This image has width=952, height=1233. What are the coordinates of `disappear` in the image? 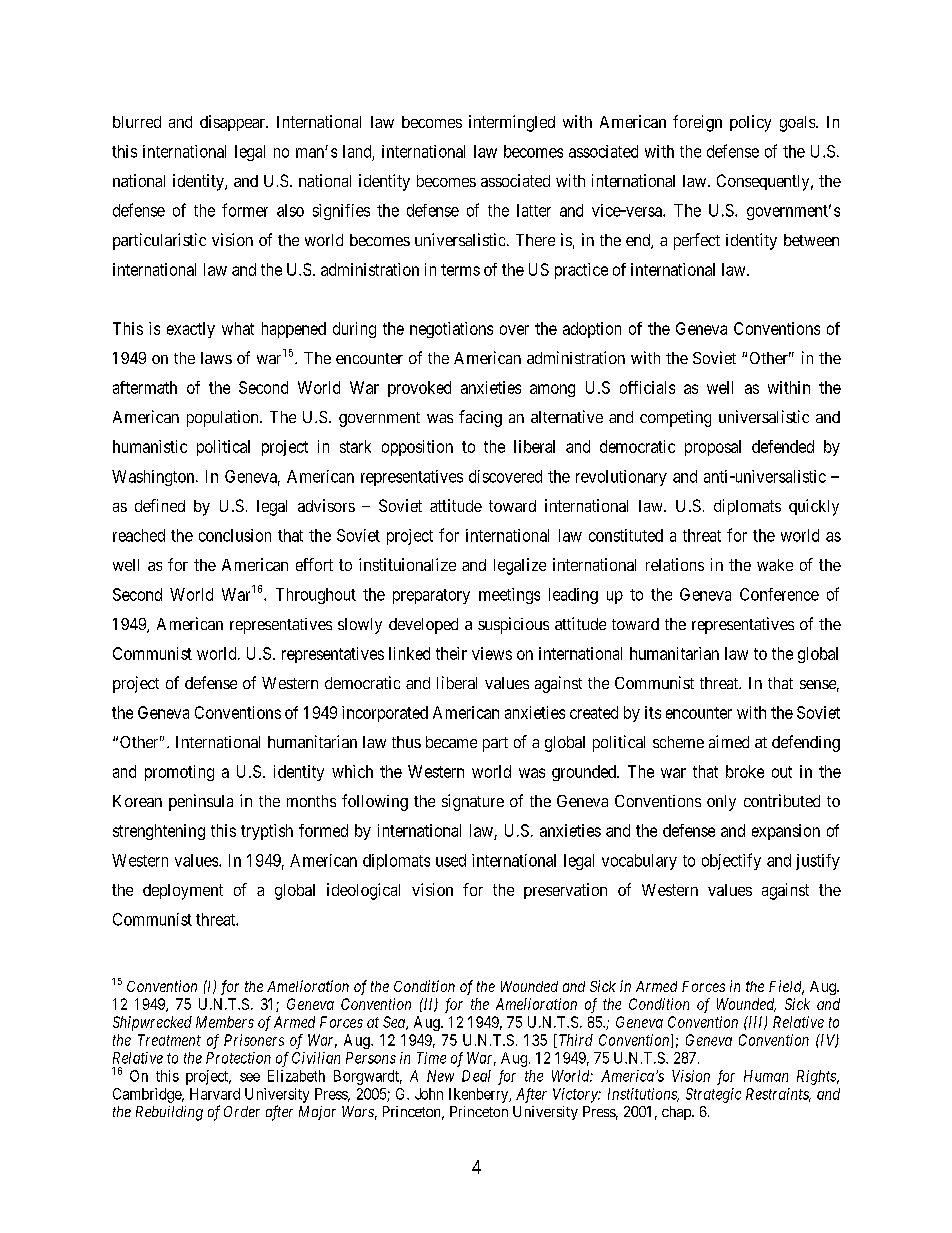 It's located at (233, 123).
